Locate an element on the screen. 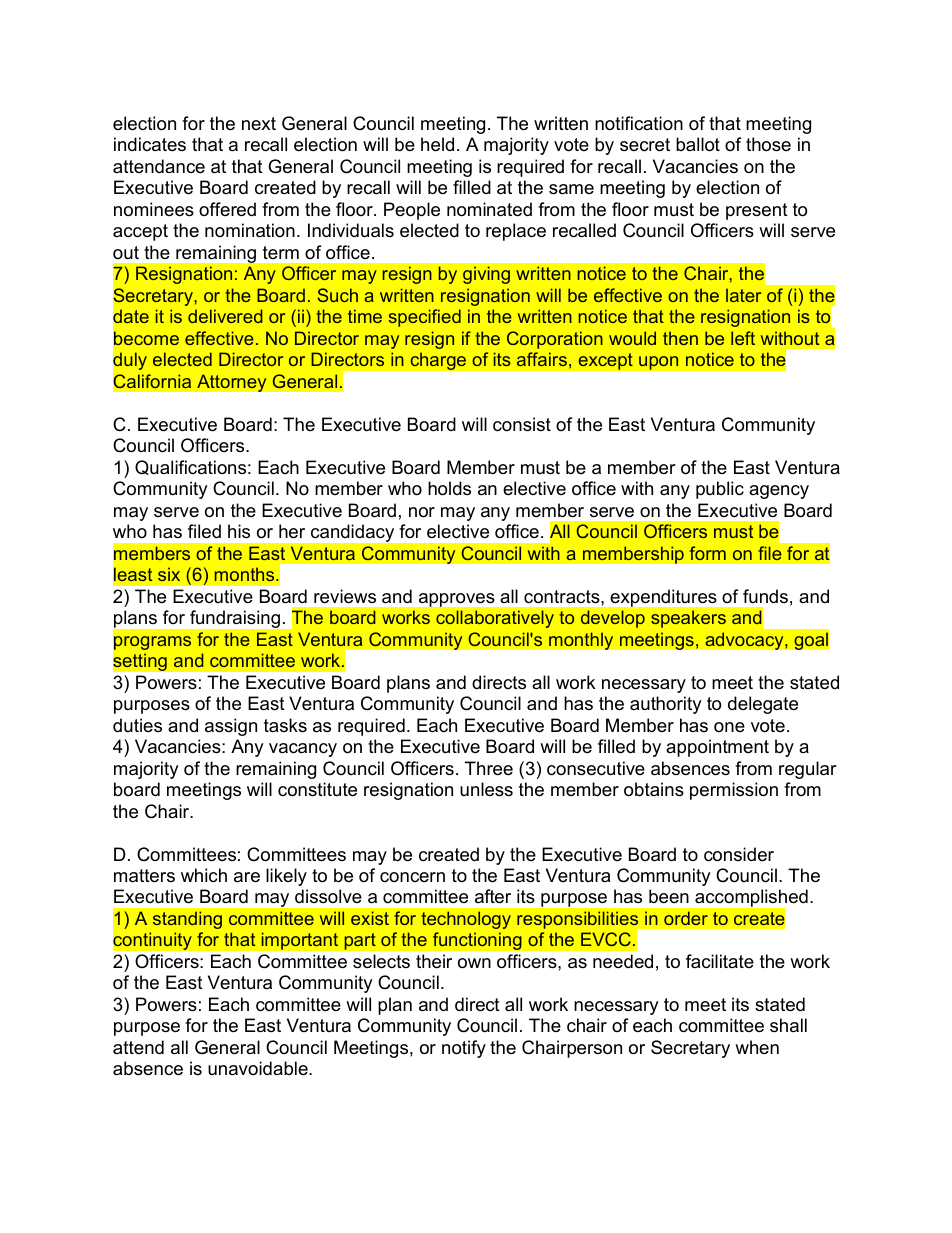  held is located at coordinates (437, 144).
